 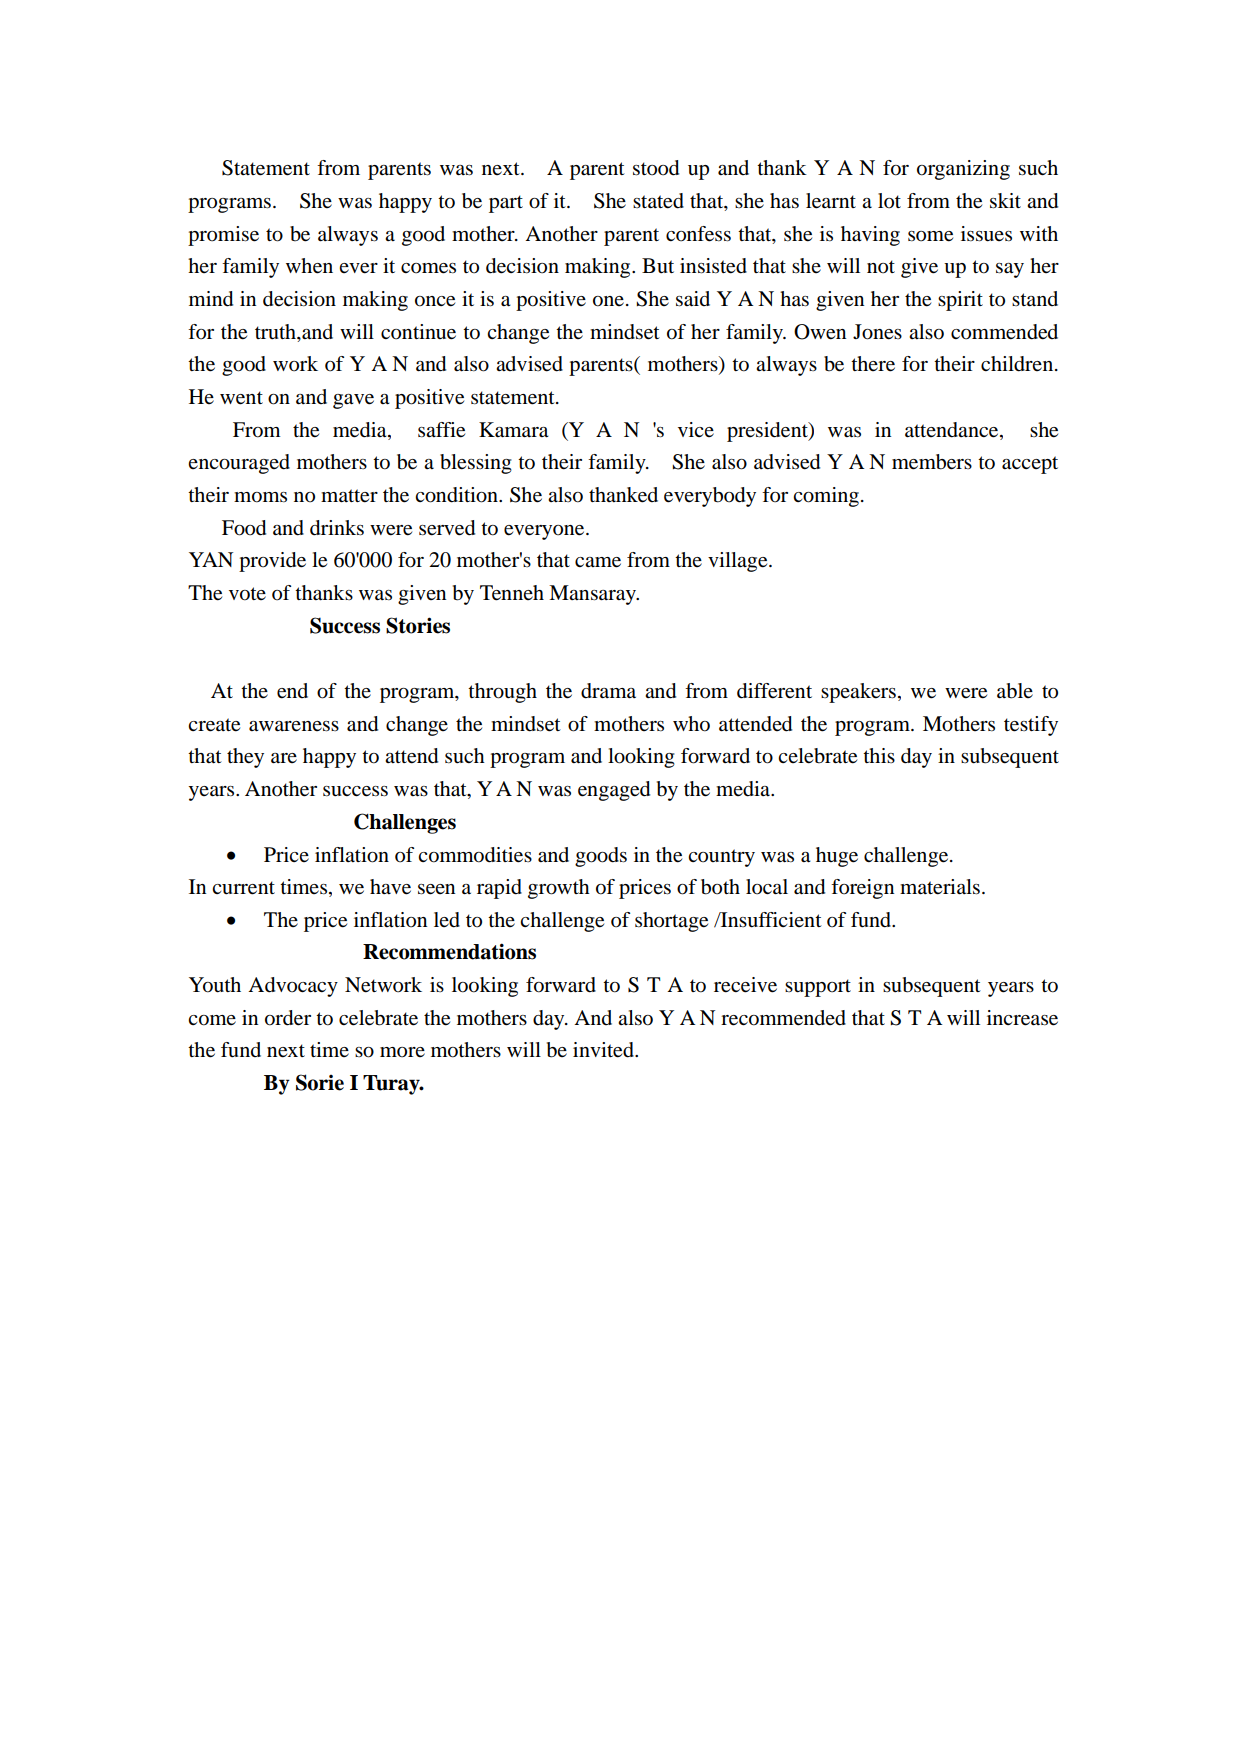 I want to click on matter, so click(x=349, y=496).
